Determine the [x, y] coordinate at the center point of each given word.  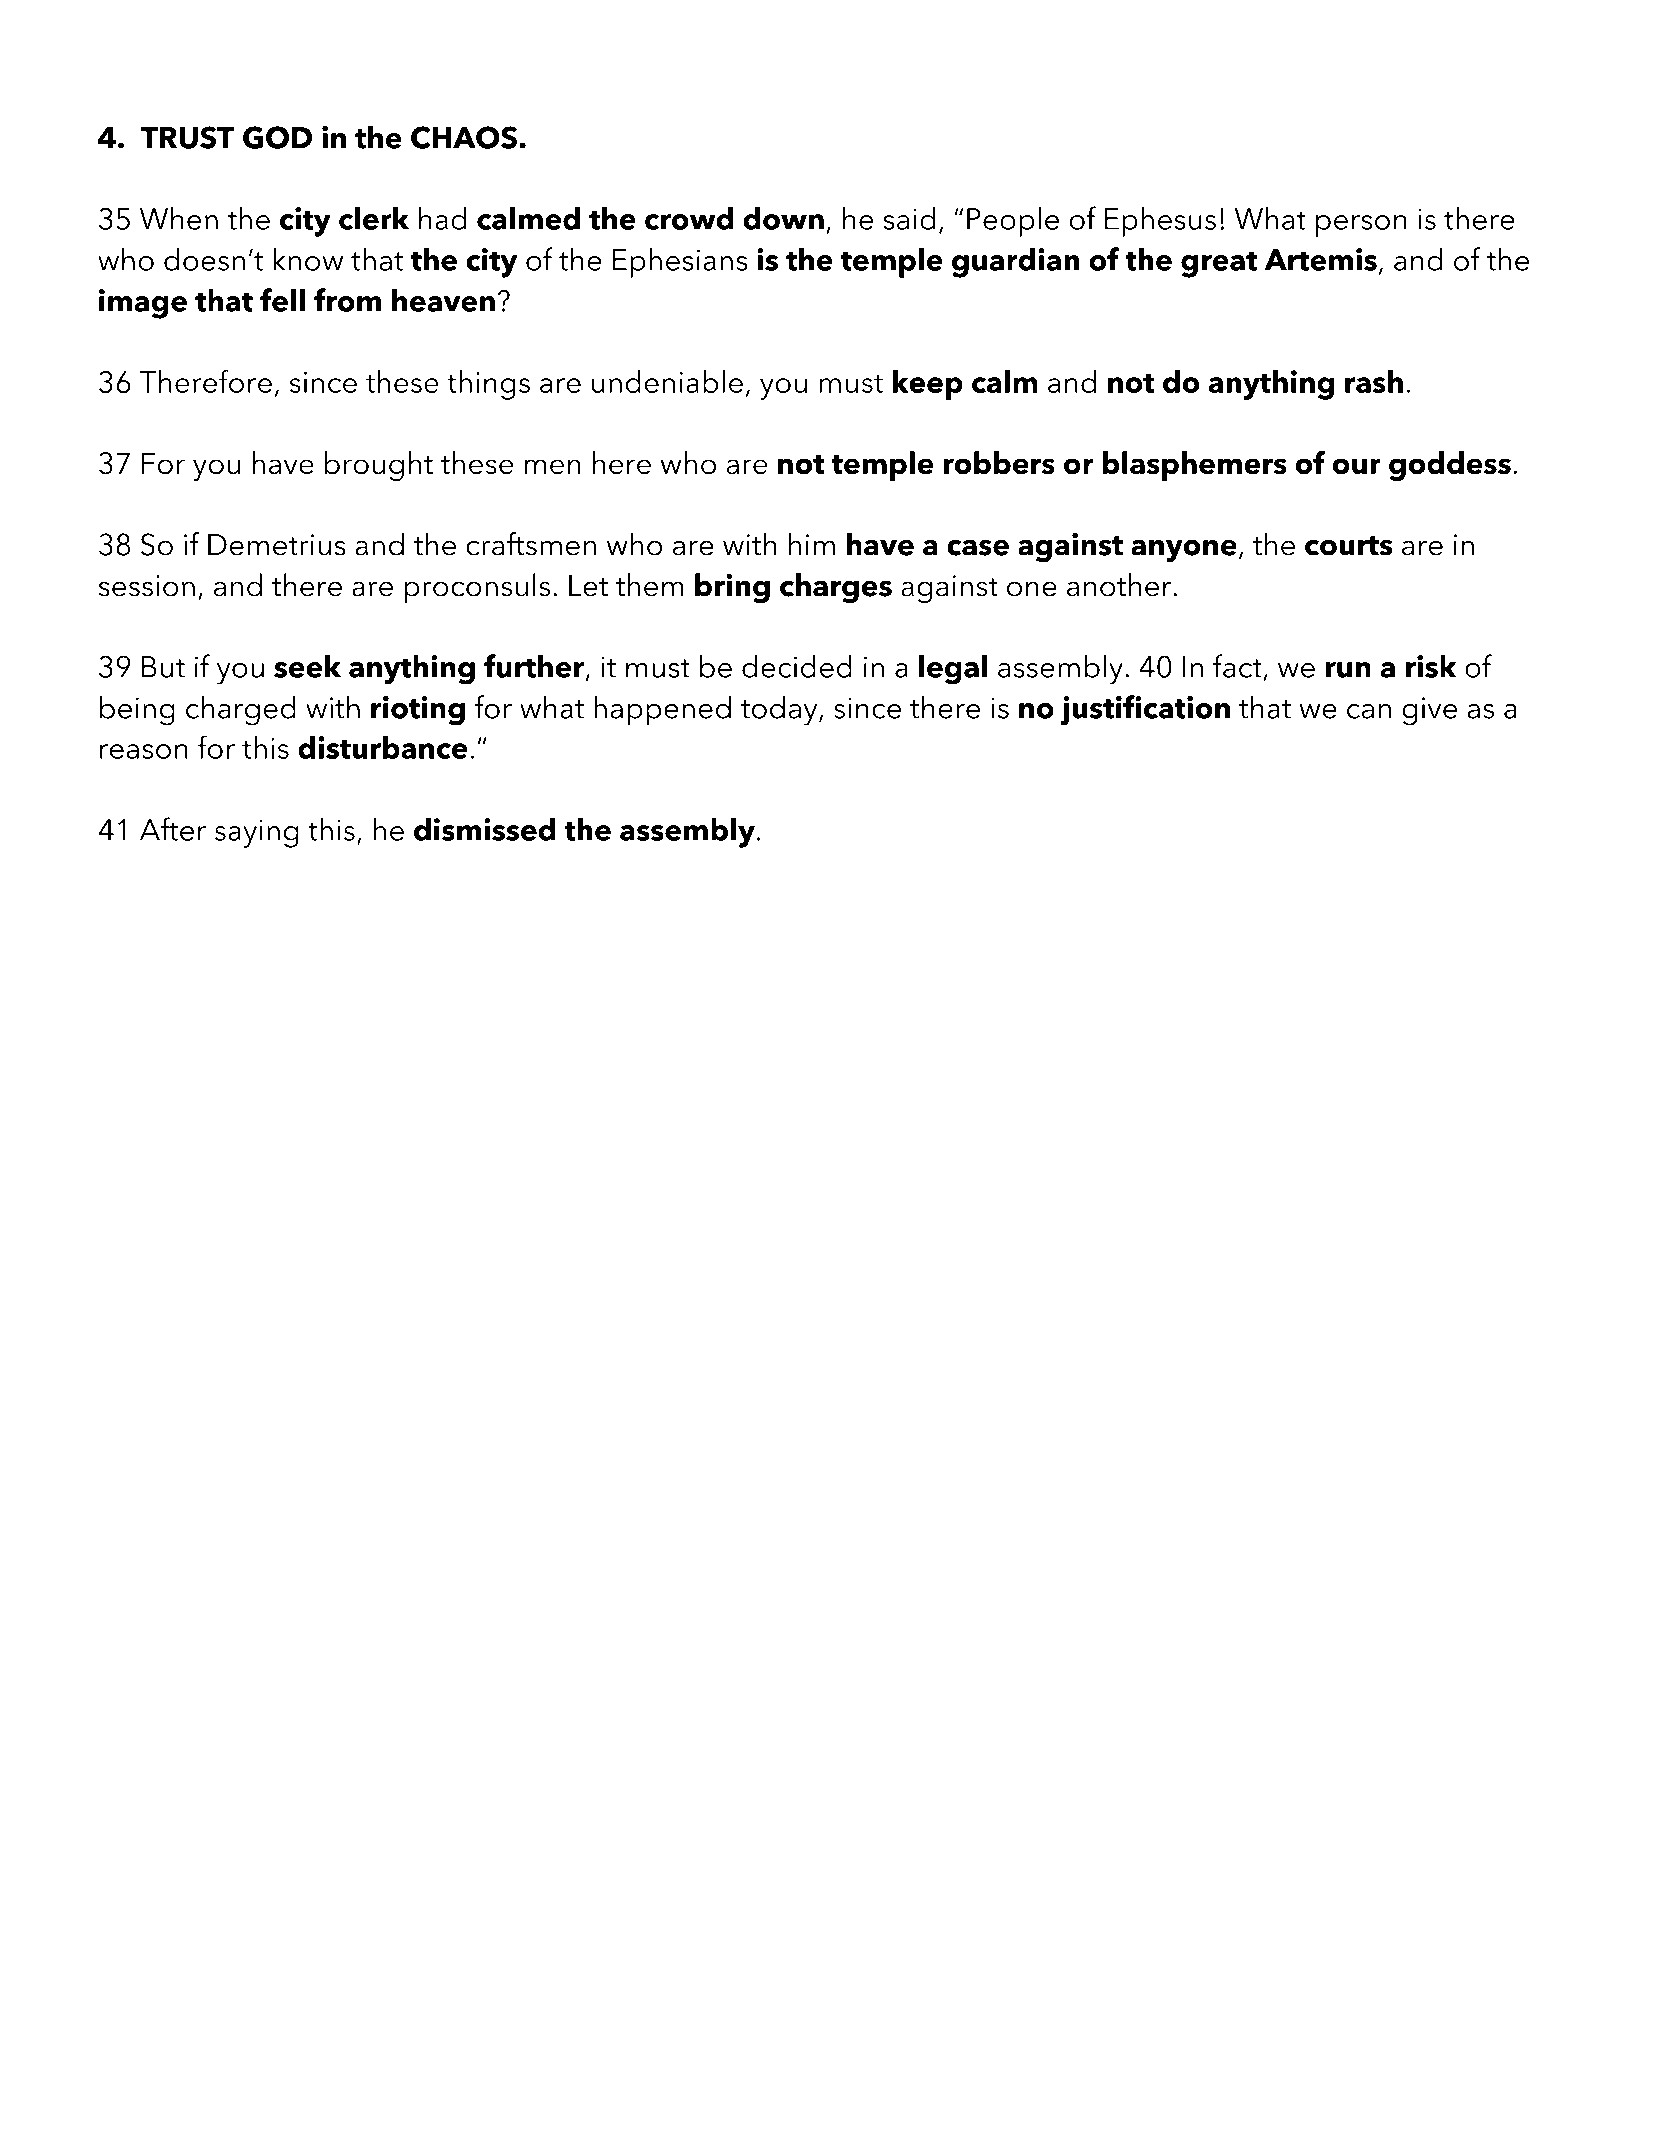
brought [379, 466]
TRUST [187, 137]
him [812, 543]
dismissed [485, 829]
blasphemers [1194, 466]
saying [257, 833]
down [783, 218]
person [1361, 226]
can [1369, 711]
